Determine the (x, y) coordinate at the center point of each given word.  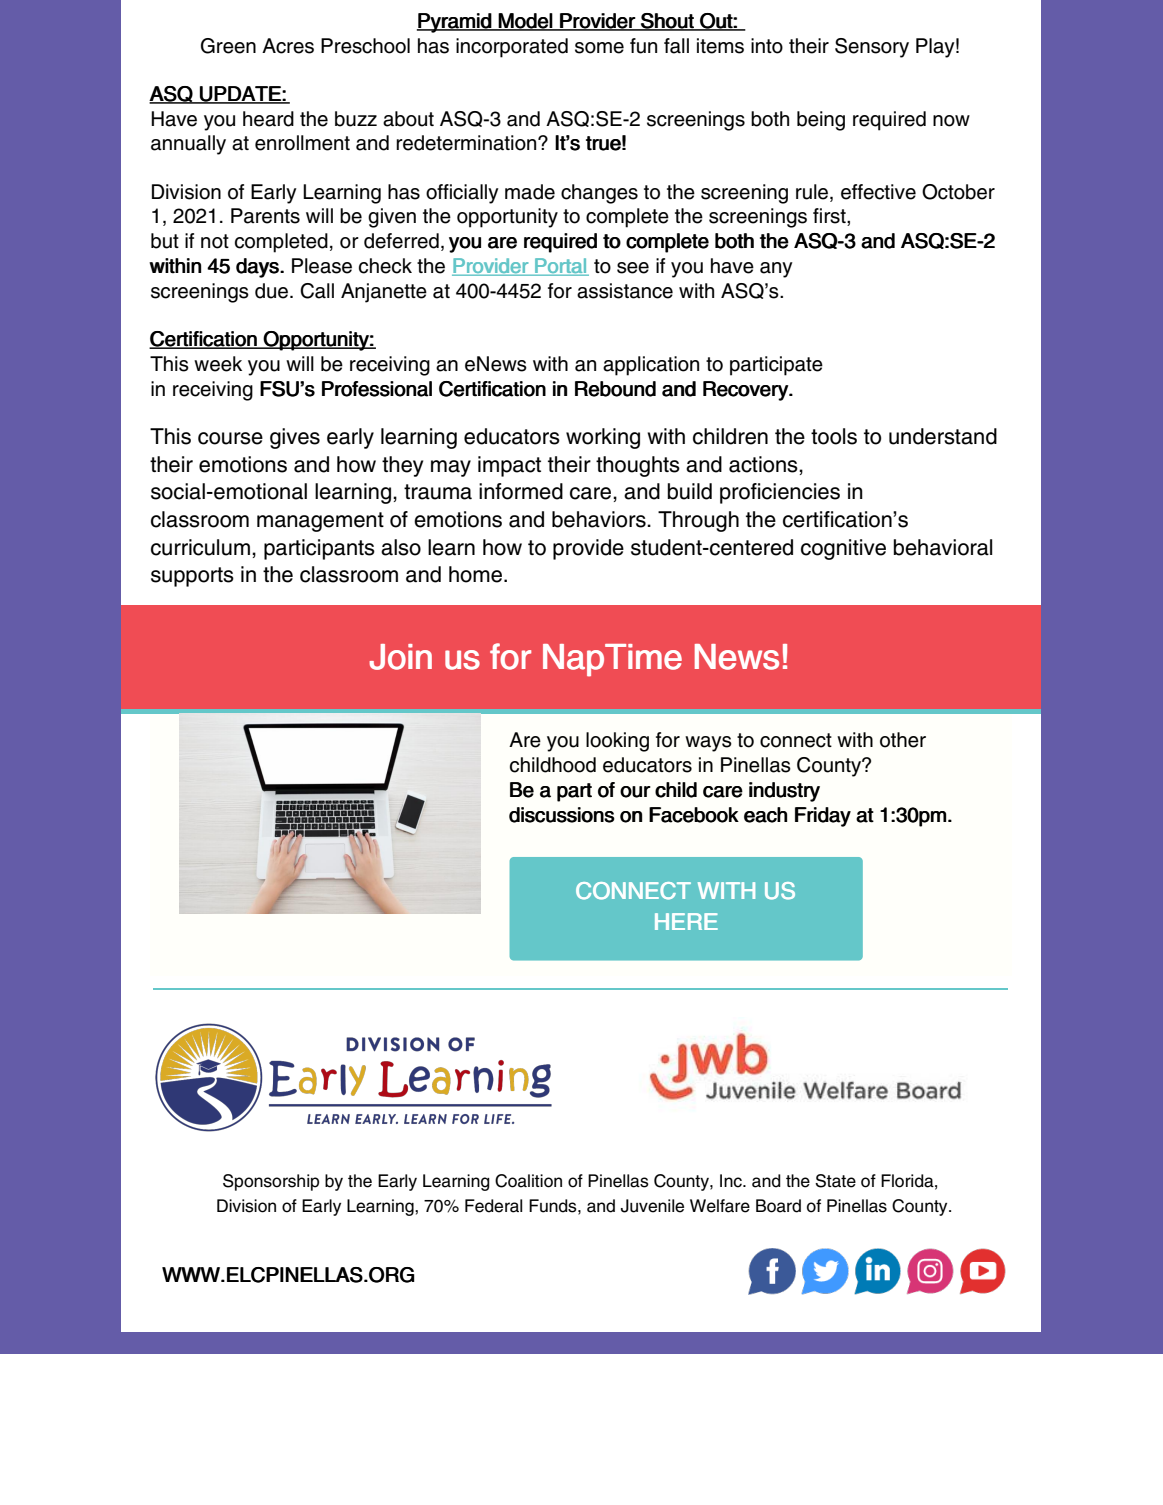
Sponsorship (271, 1182)
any (776, 270)
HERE (686, 921)
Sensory (872, 48)
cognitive (843, 549)
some (599, 48)
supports (192, 577)
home (475, 574)
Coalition (528, 1181)
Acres (288, 46)
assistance (625, 291)
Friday (823, 817)
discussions (562, 815)
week (218, 364)
